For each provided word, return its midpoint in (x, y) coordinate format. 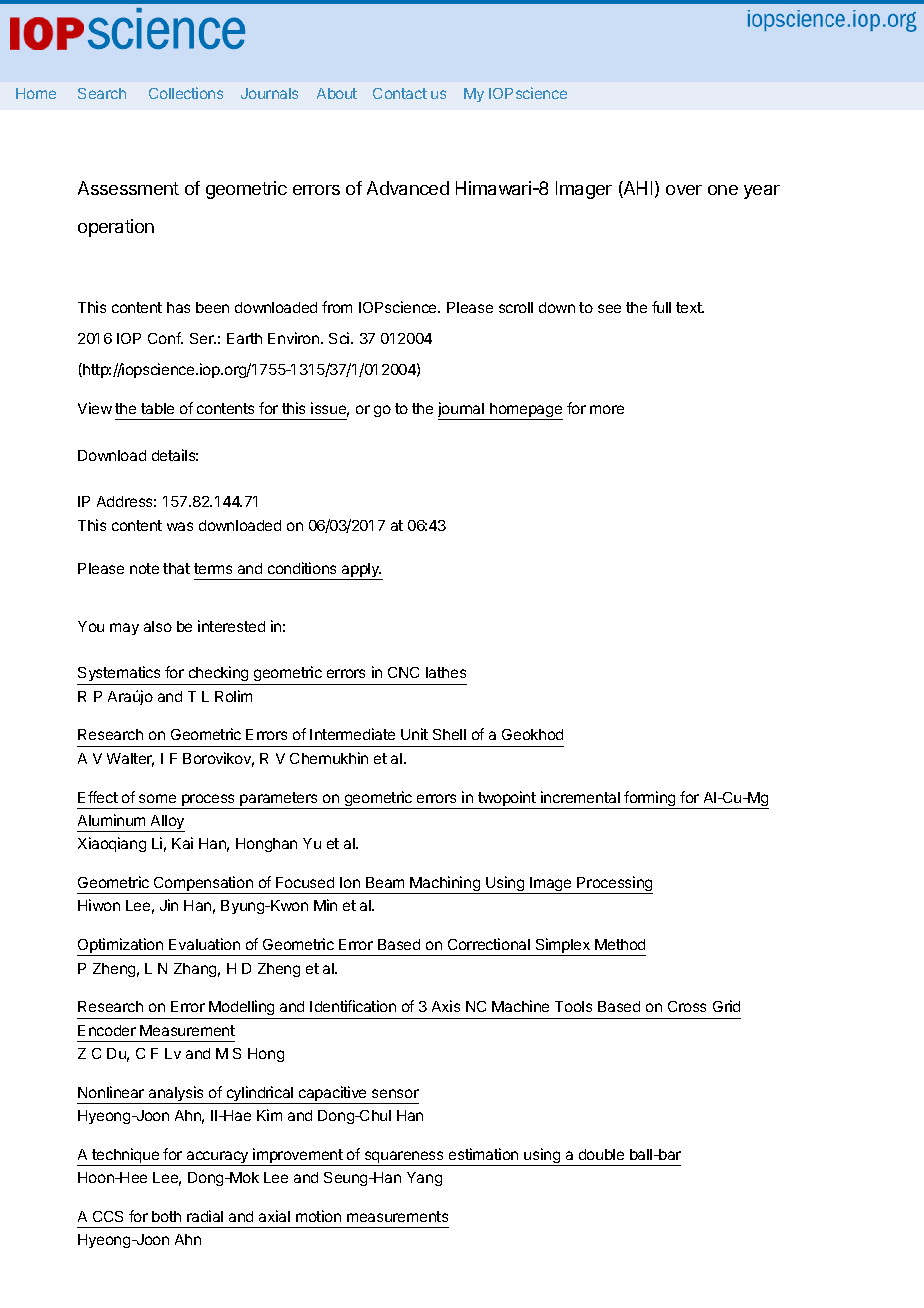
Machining (445, 885)
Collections (186, 93)
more (607, 409)
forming (650, 800)
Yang (424, 1179)
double (601, 1154)
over (684, 190)
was (180, 526)
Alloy (167, 823)
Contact (400, 93)
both (166, 1216)
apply (360, 571)
